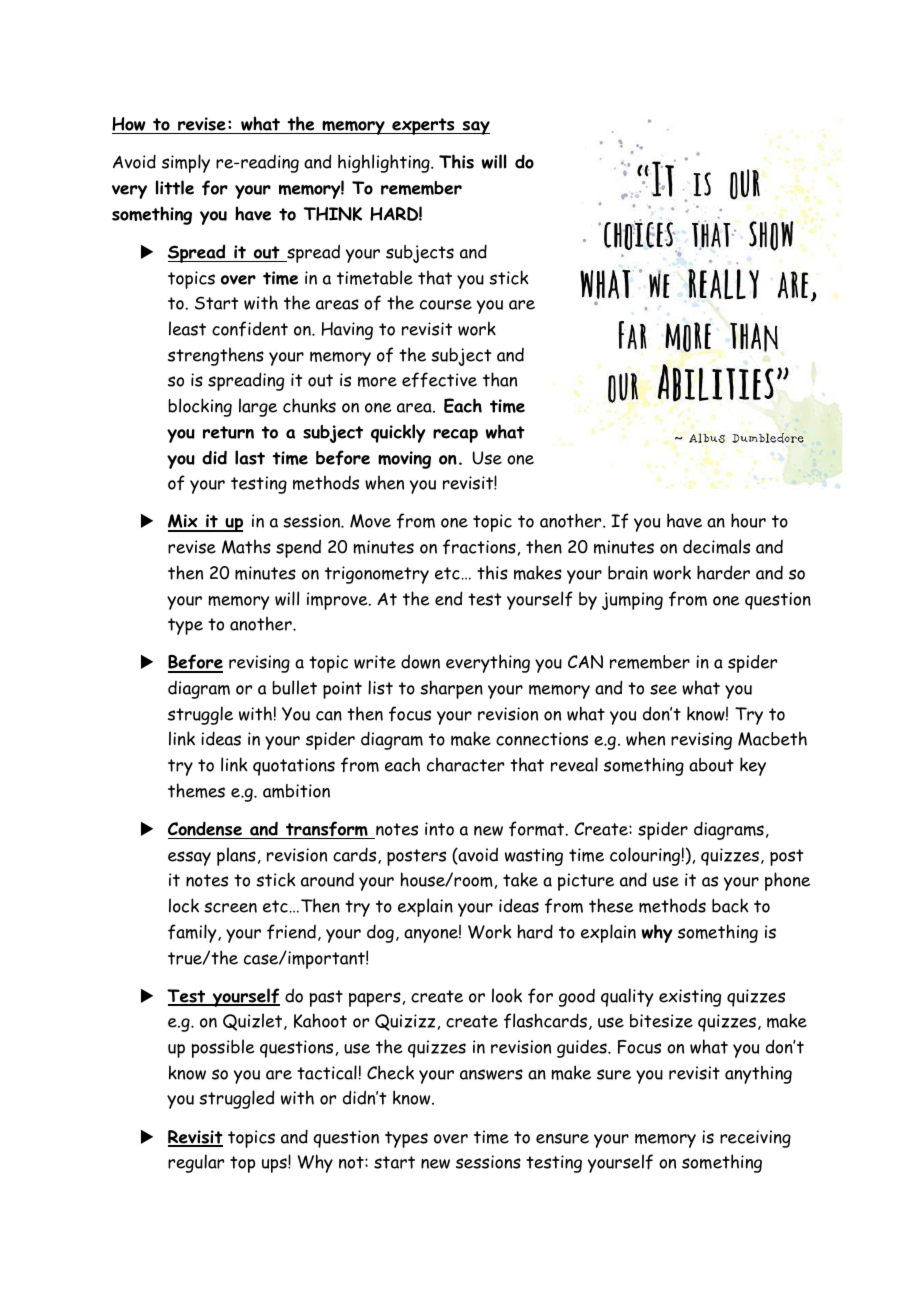  What do you see at coordinates (455, 436) in the page?
I see `recap` at bounding box center [455, 436].
